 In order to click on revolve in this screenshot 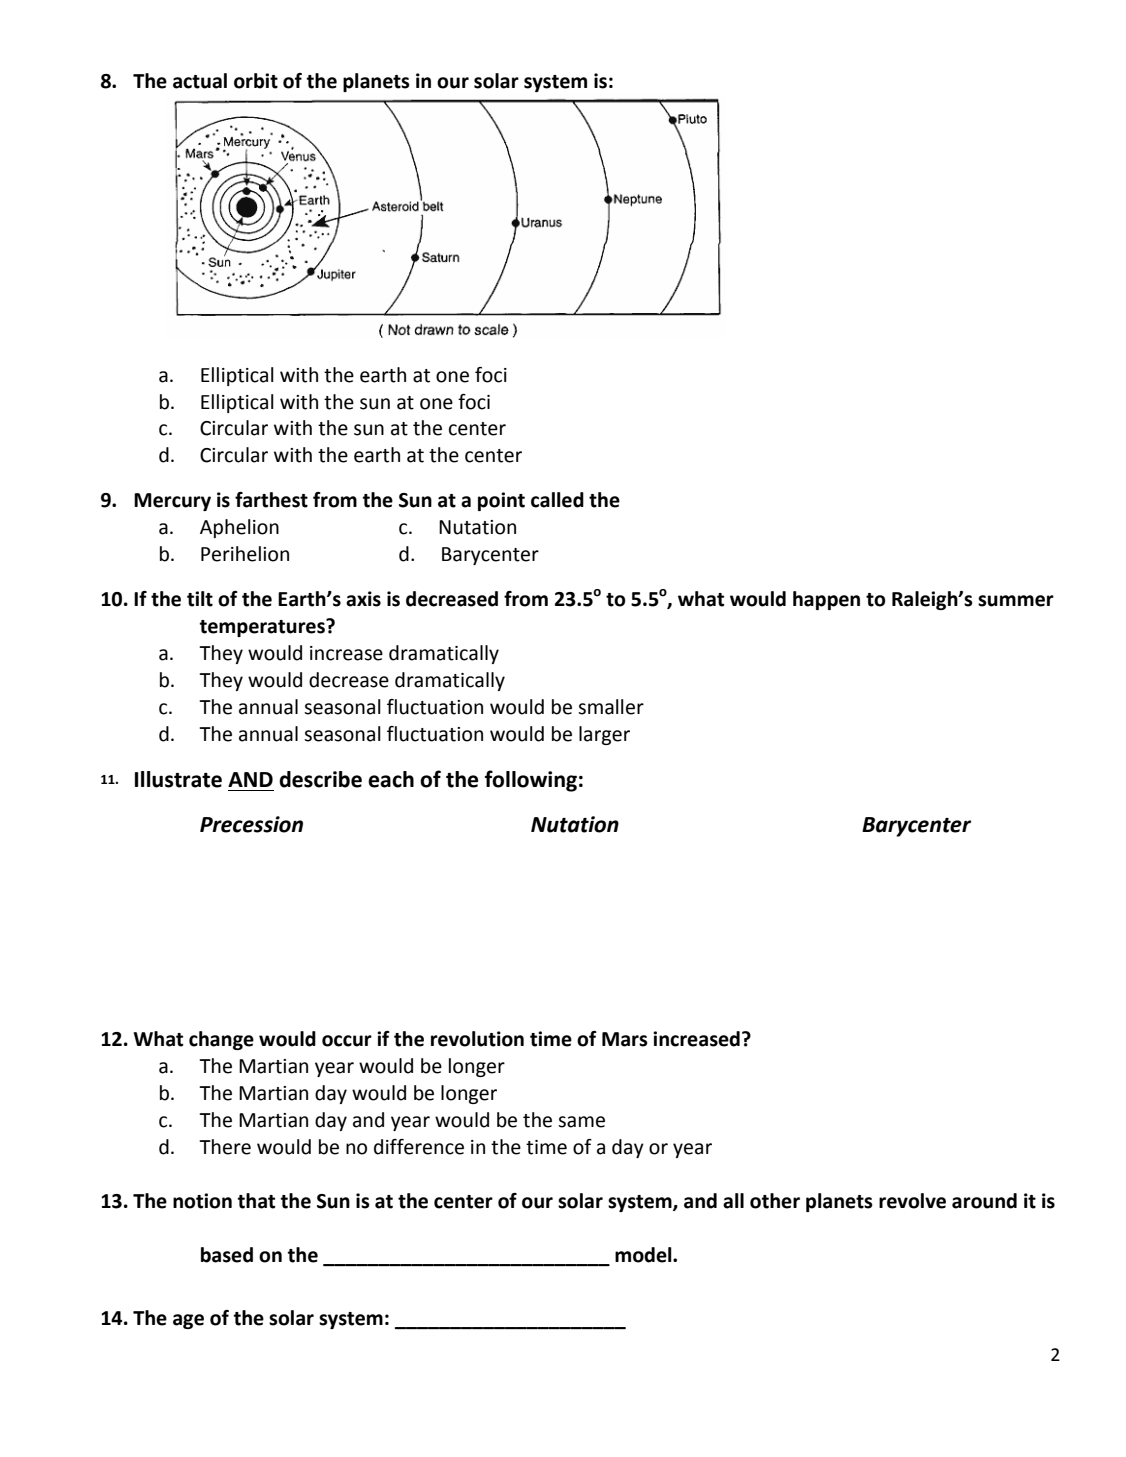, I will do `click(912, 1201)`.
